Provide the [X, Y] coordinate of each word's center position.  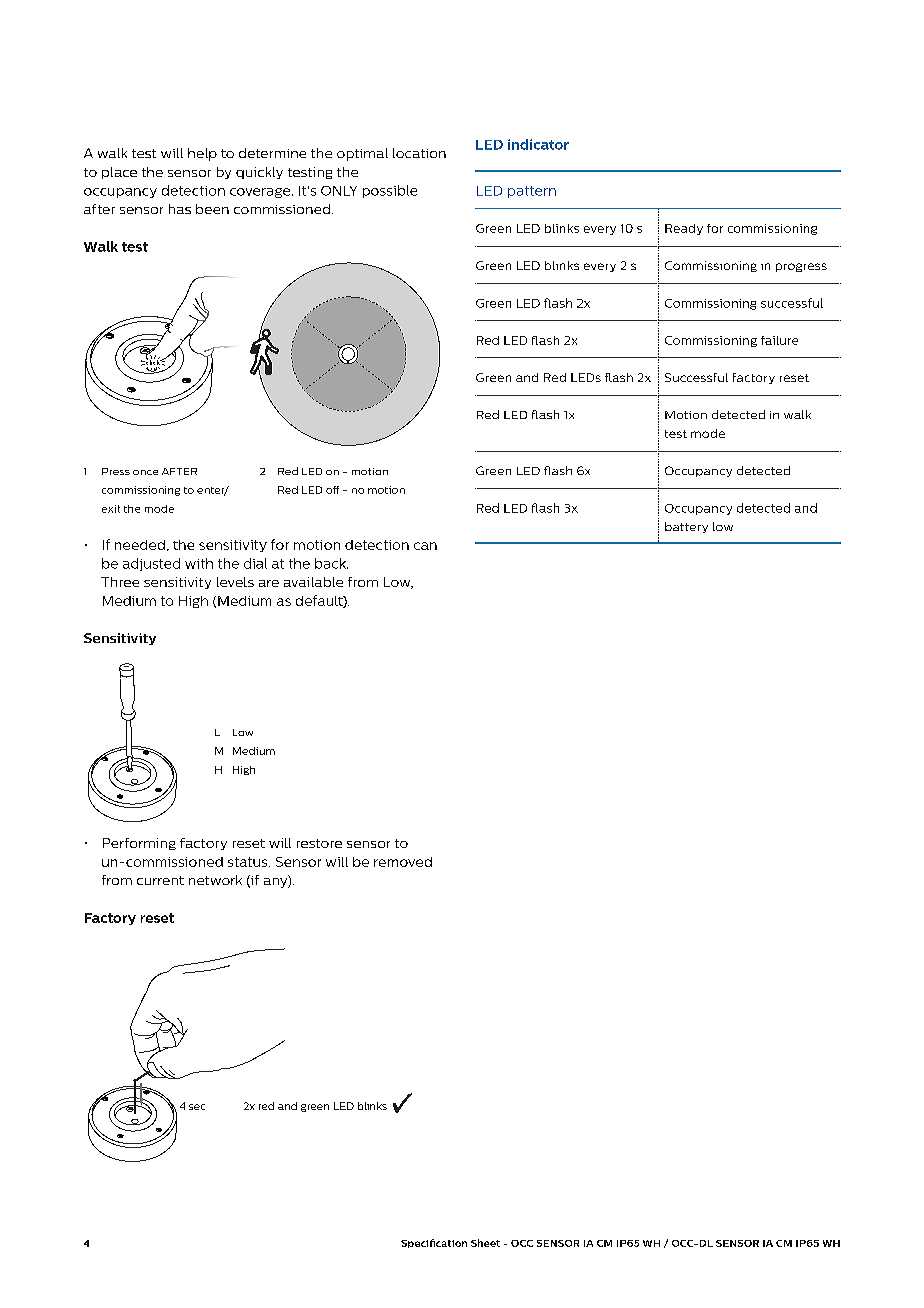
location [419, 153]
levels [235, 582]
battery [686, 527]
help [202, 154]
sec [197, 1107]
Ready [684, 229]
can [425, 546]
